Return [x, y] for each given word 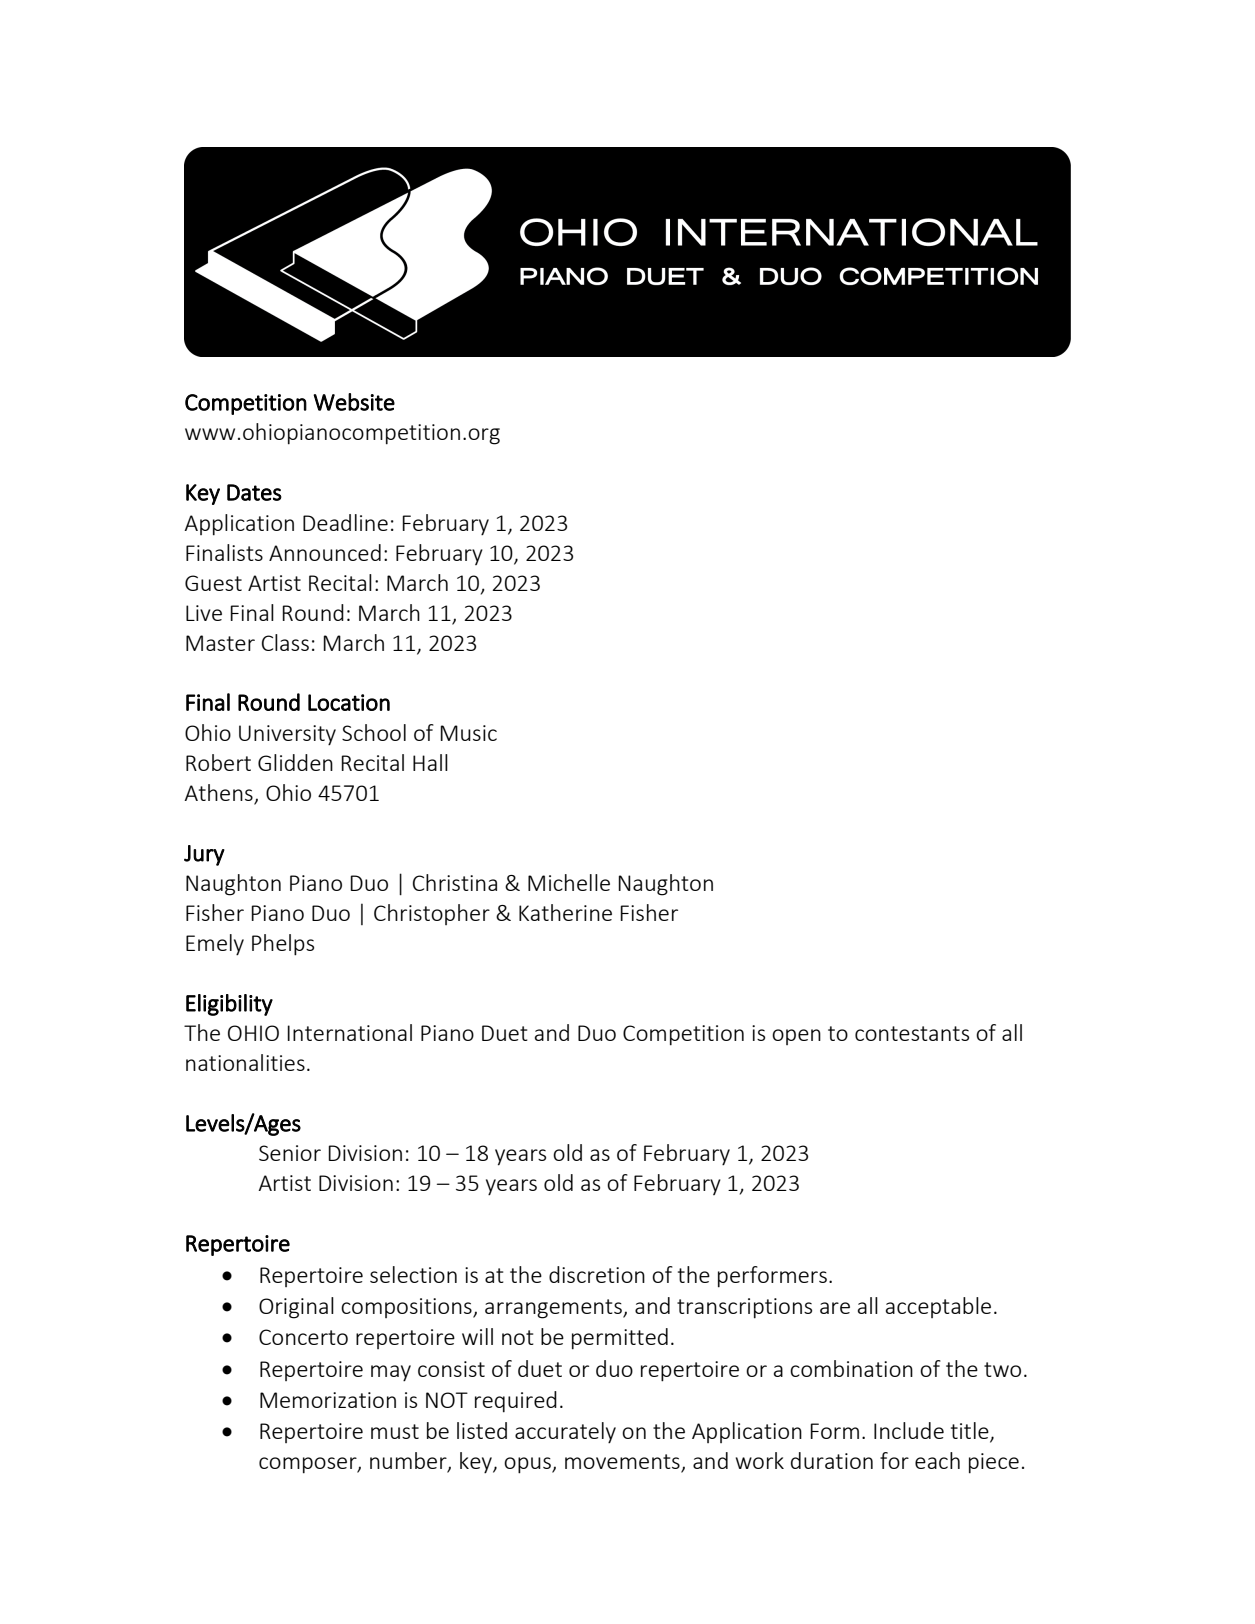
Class [285, 642]
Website [354, 402]
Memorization [328, 1400]
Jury [204, 855]
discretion [597, 1274]
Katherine [565, 912]
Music [468, 733]
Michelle [569, 882]
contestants [912, 1033]
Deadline [345, 522]
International [349, 1032]
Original [296, 1308]
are [835, 1308]
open [796, 1037]
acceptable [938, 1307]
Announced [325, 552]
